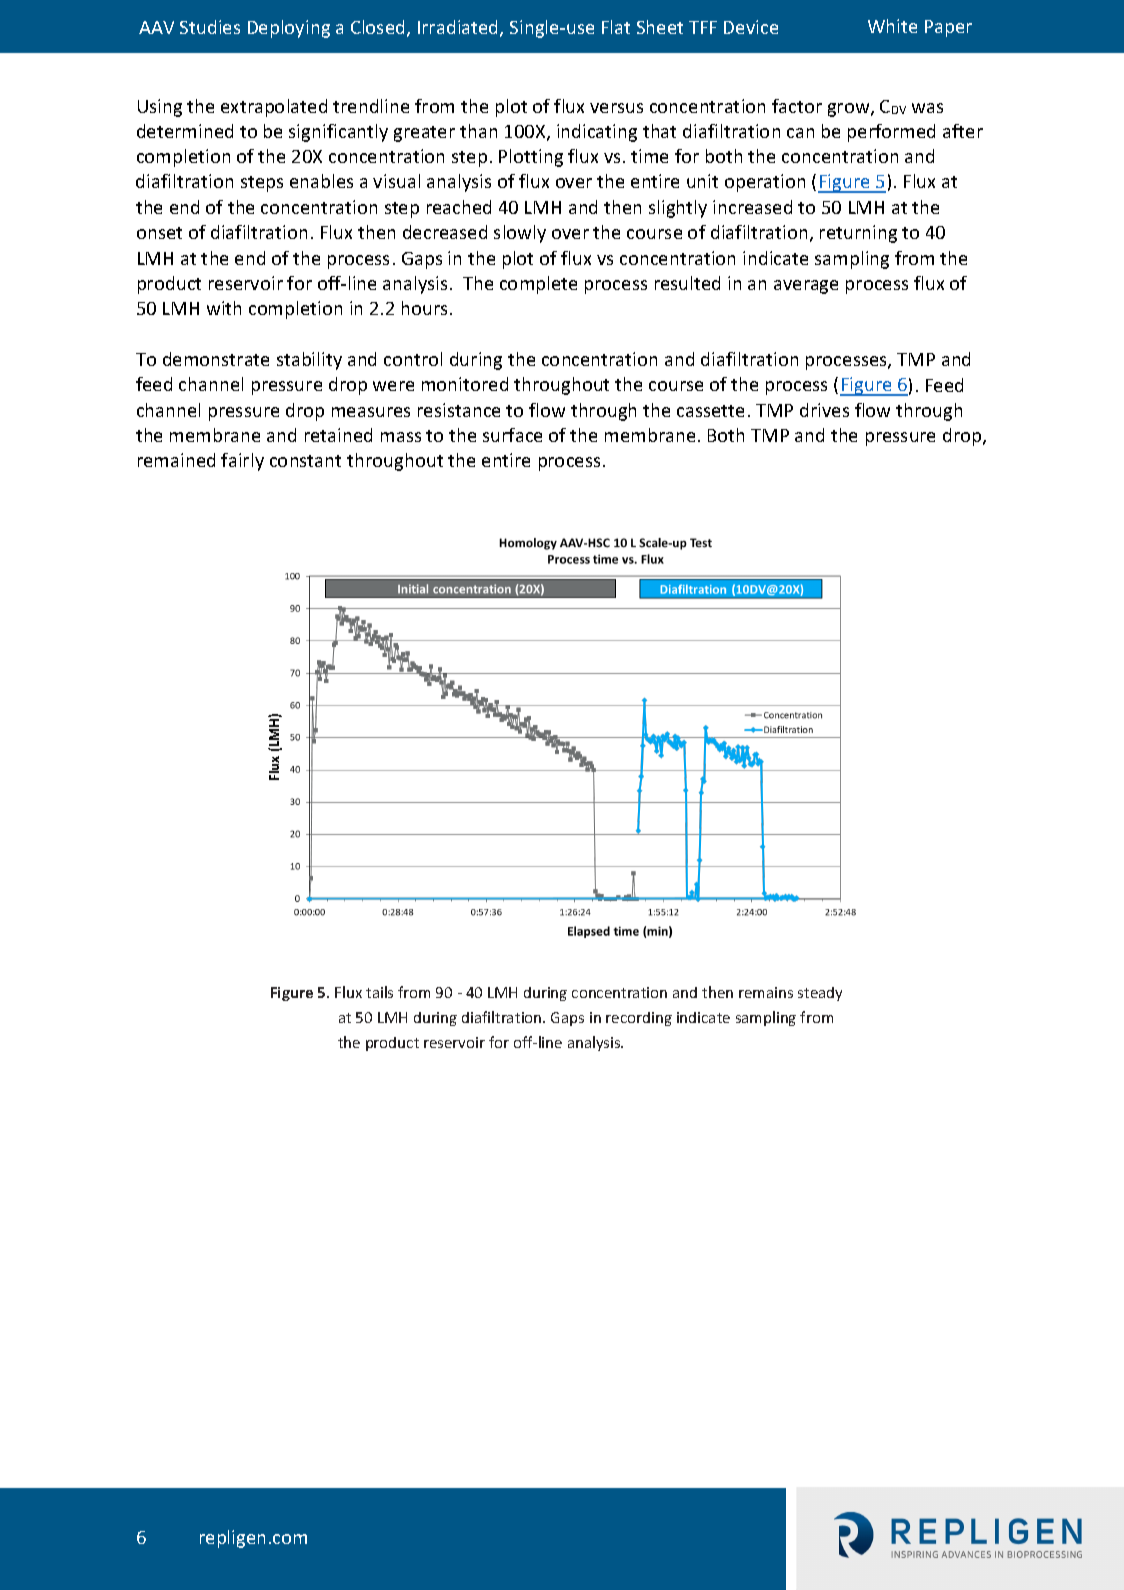 This image has width=1124, height=1590. I want to click on recording, so click(639, 1019).
